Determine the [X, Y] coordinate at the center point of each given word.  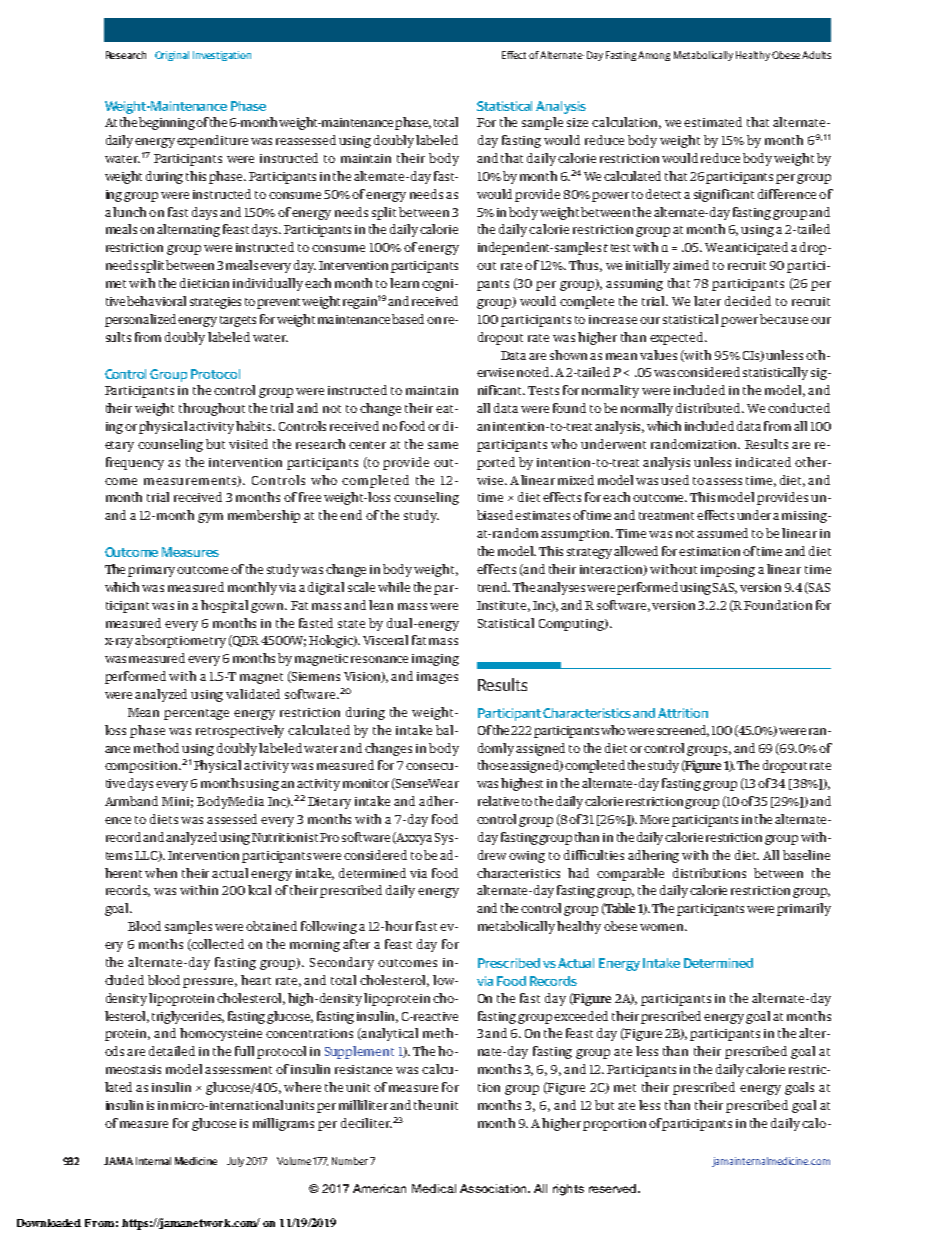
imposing [728, 571]
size [577, 122]
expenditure [212, 141]
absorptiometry [180, 641]
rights [568, 1190]
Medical [434, 1188]
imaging [435, 660]
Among [654, 56]
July [235, 1162]
